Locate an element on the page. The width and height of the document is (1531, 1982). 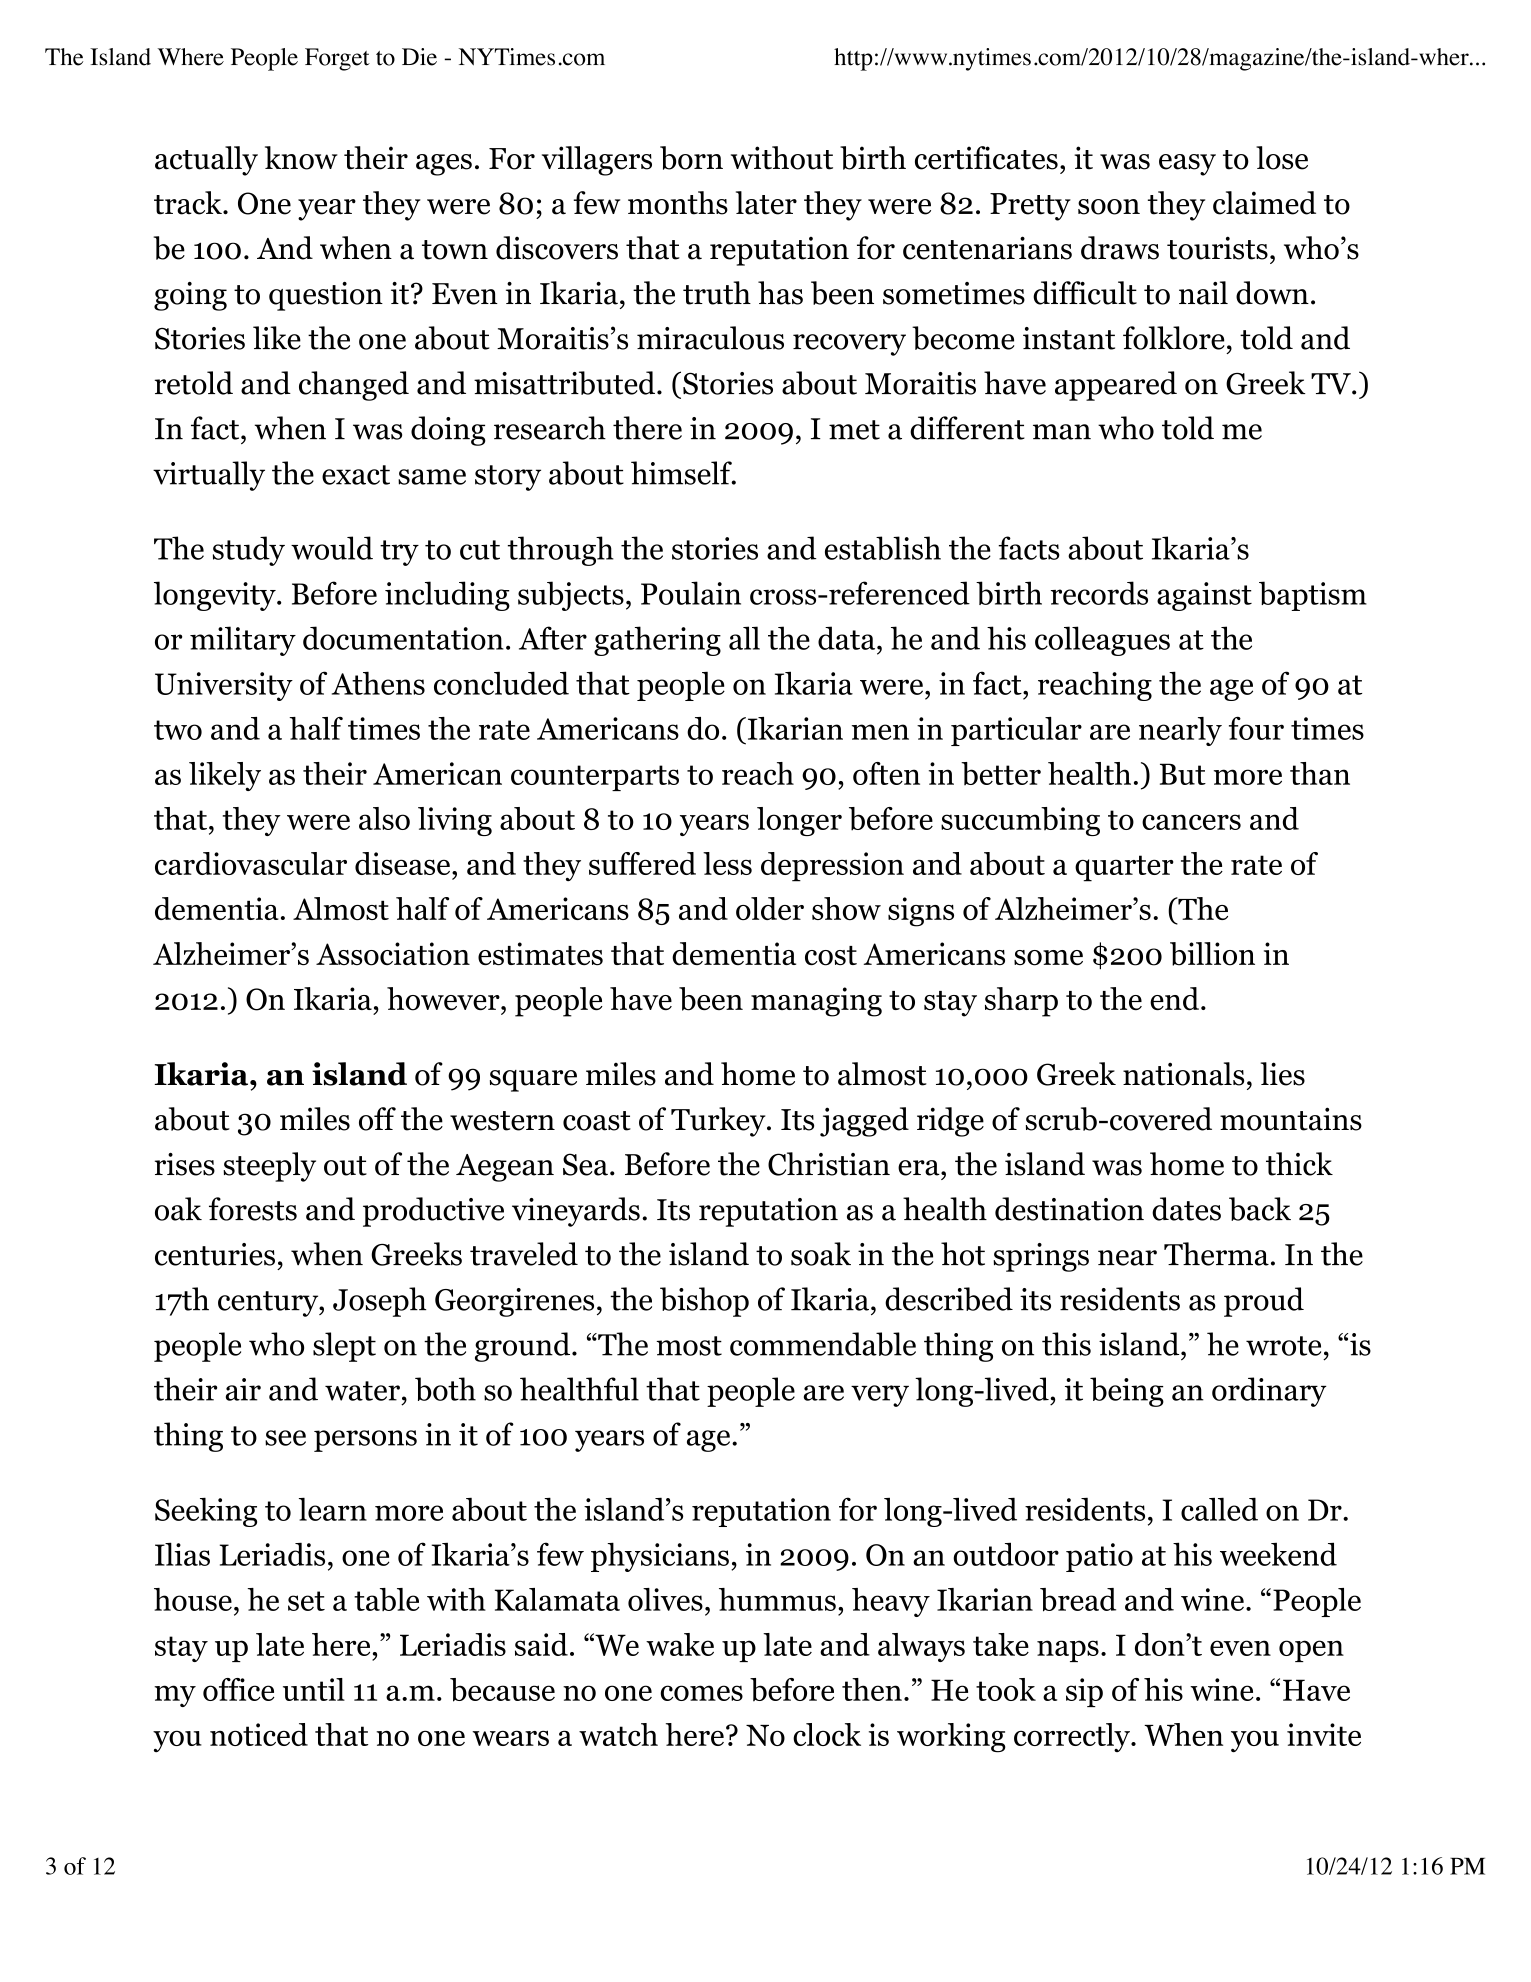
until is located at coordinates (314, 1689).
